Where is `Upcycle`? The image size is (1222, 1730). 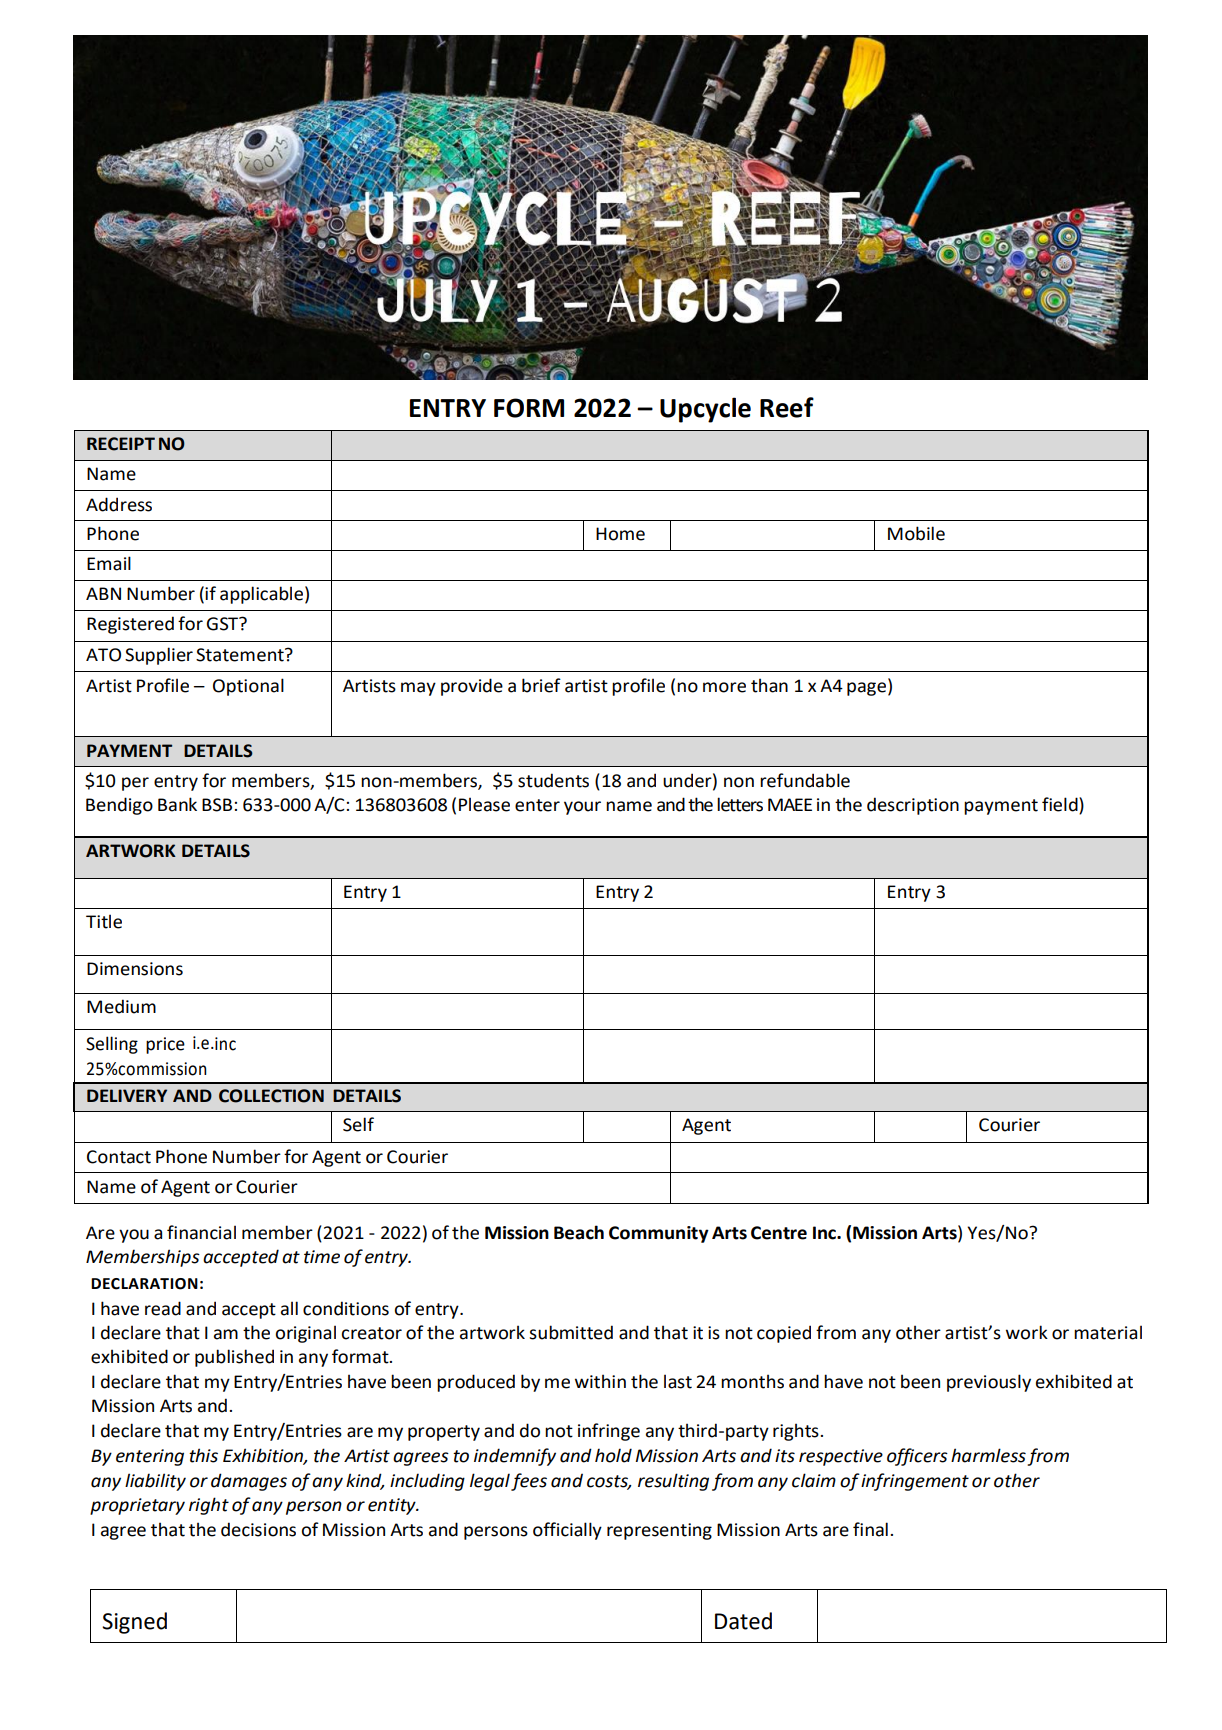
Upcycle is located at coordinates (705, 410).
